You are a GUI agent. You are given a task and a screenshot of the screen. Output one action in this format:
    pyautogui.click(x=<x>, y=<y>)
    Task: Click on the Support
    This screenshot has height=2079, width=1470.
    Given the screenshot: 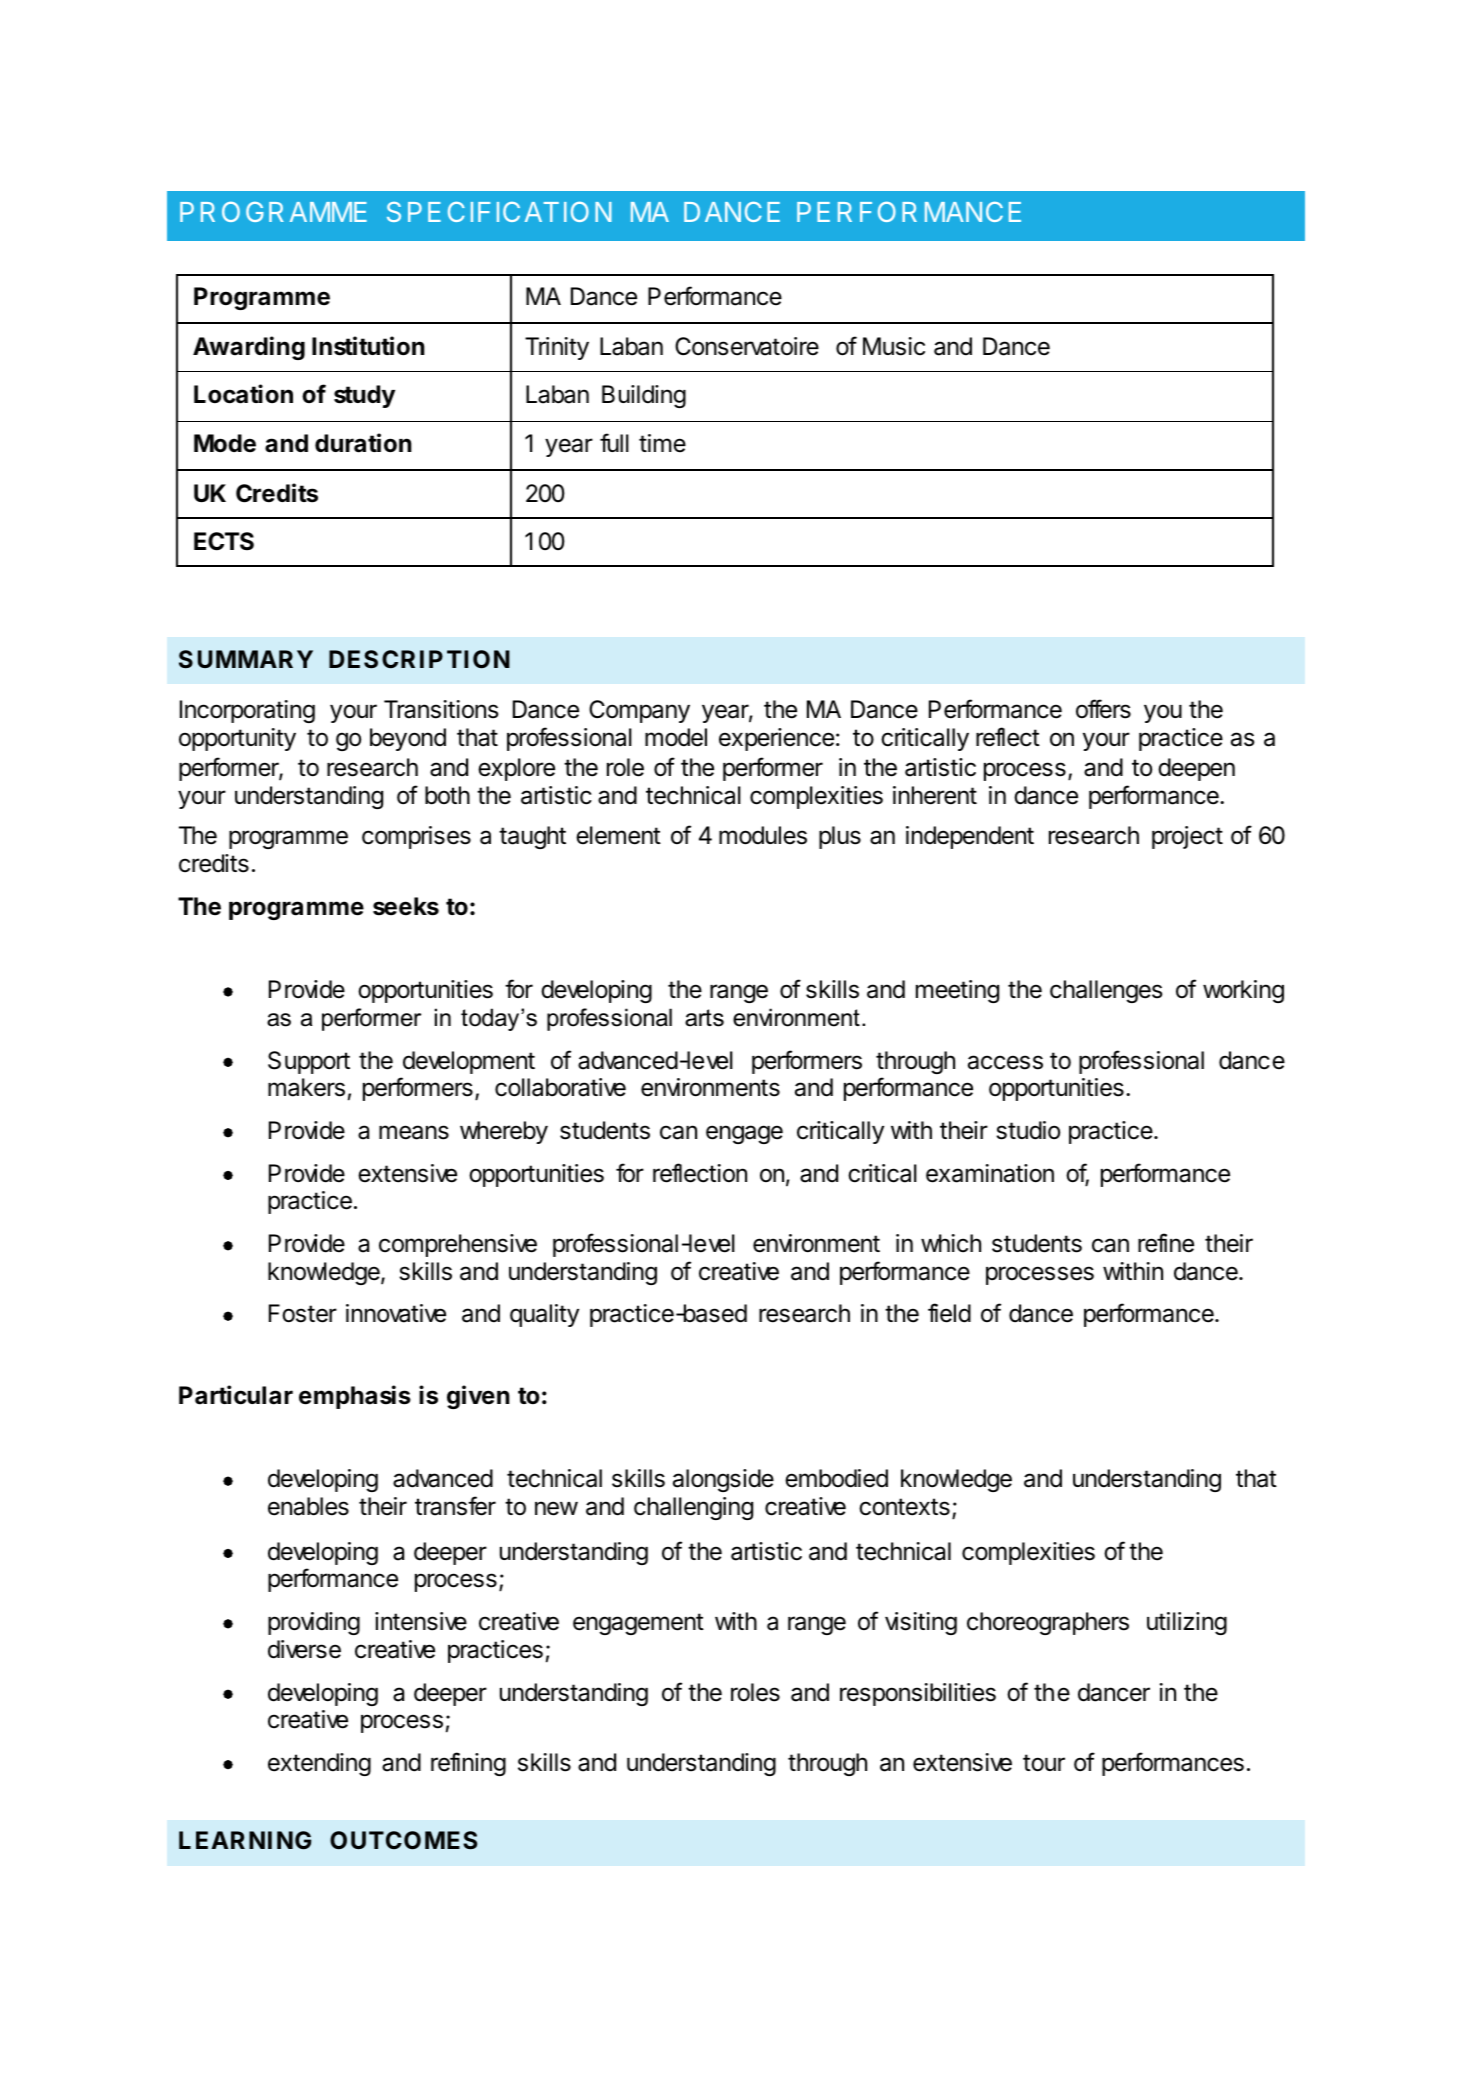 What is the action you would take?
    pyautogui.click(x=309, y=1062)
